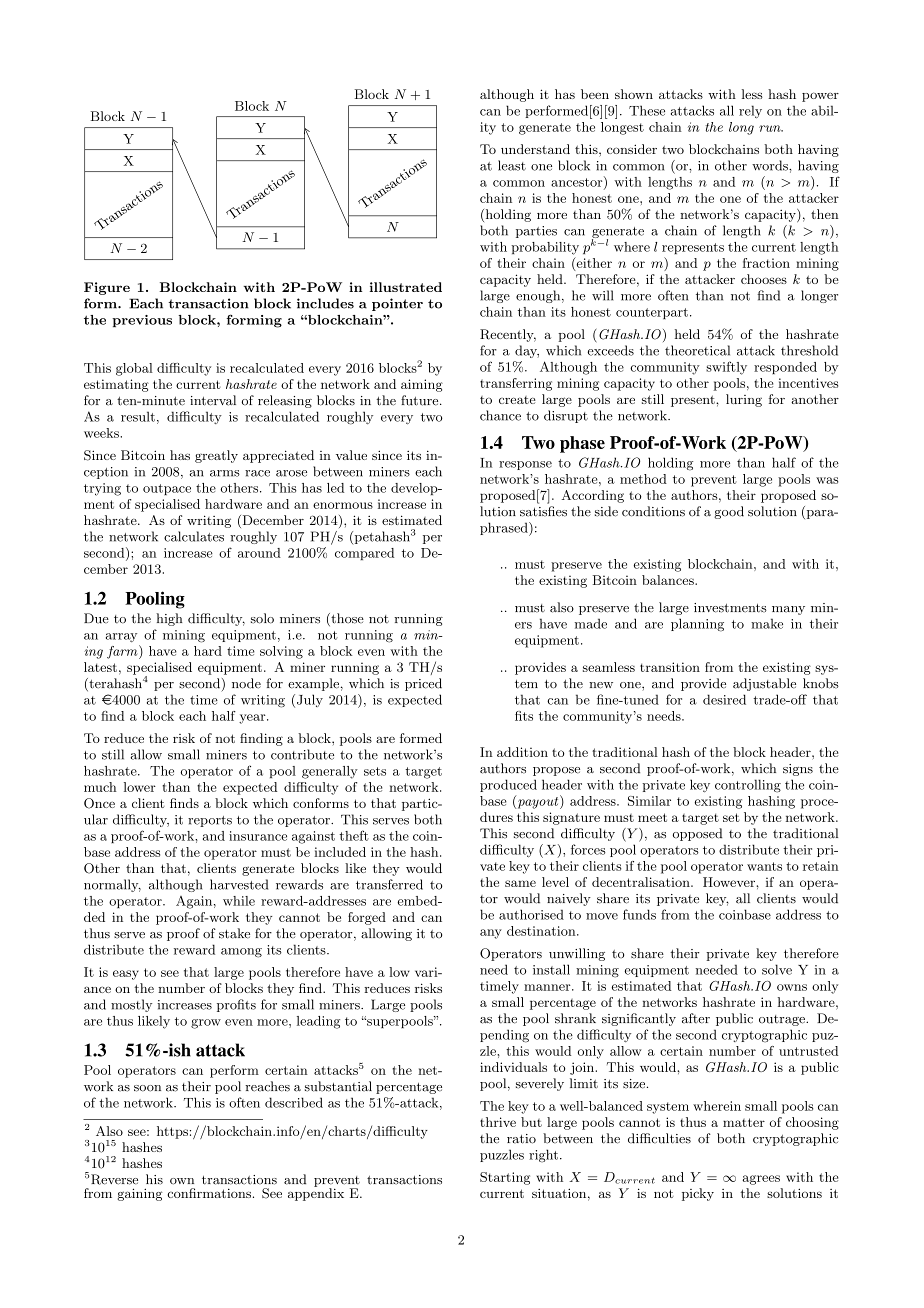 This page has width=924, height=1308. Describe the element at coordinates (169, 619) in the page. I see `high` at that location.
